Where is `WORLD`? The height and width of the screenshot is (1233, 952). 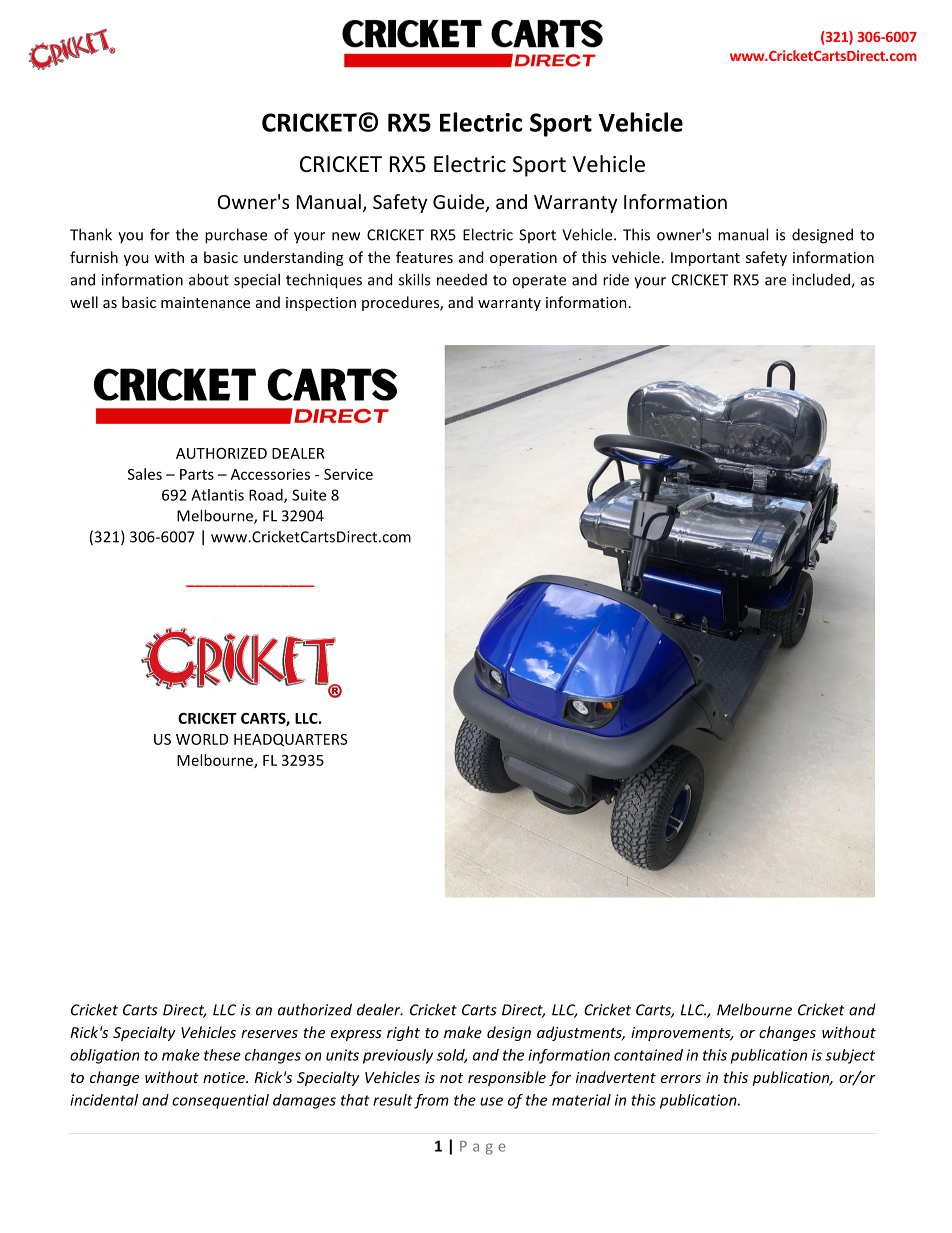 WORLD is located at coordinates (202, 739).
